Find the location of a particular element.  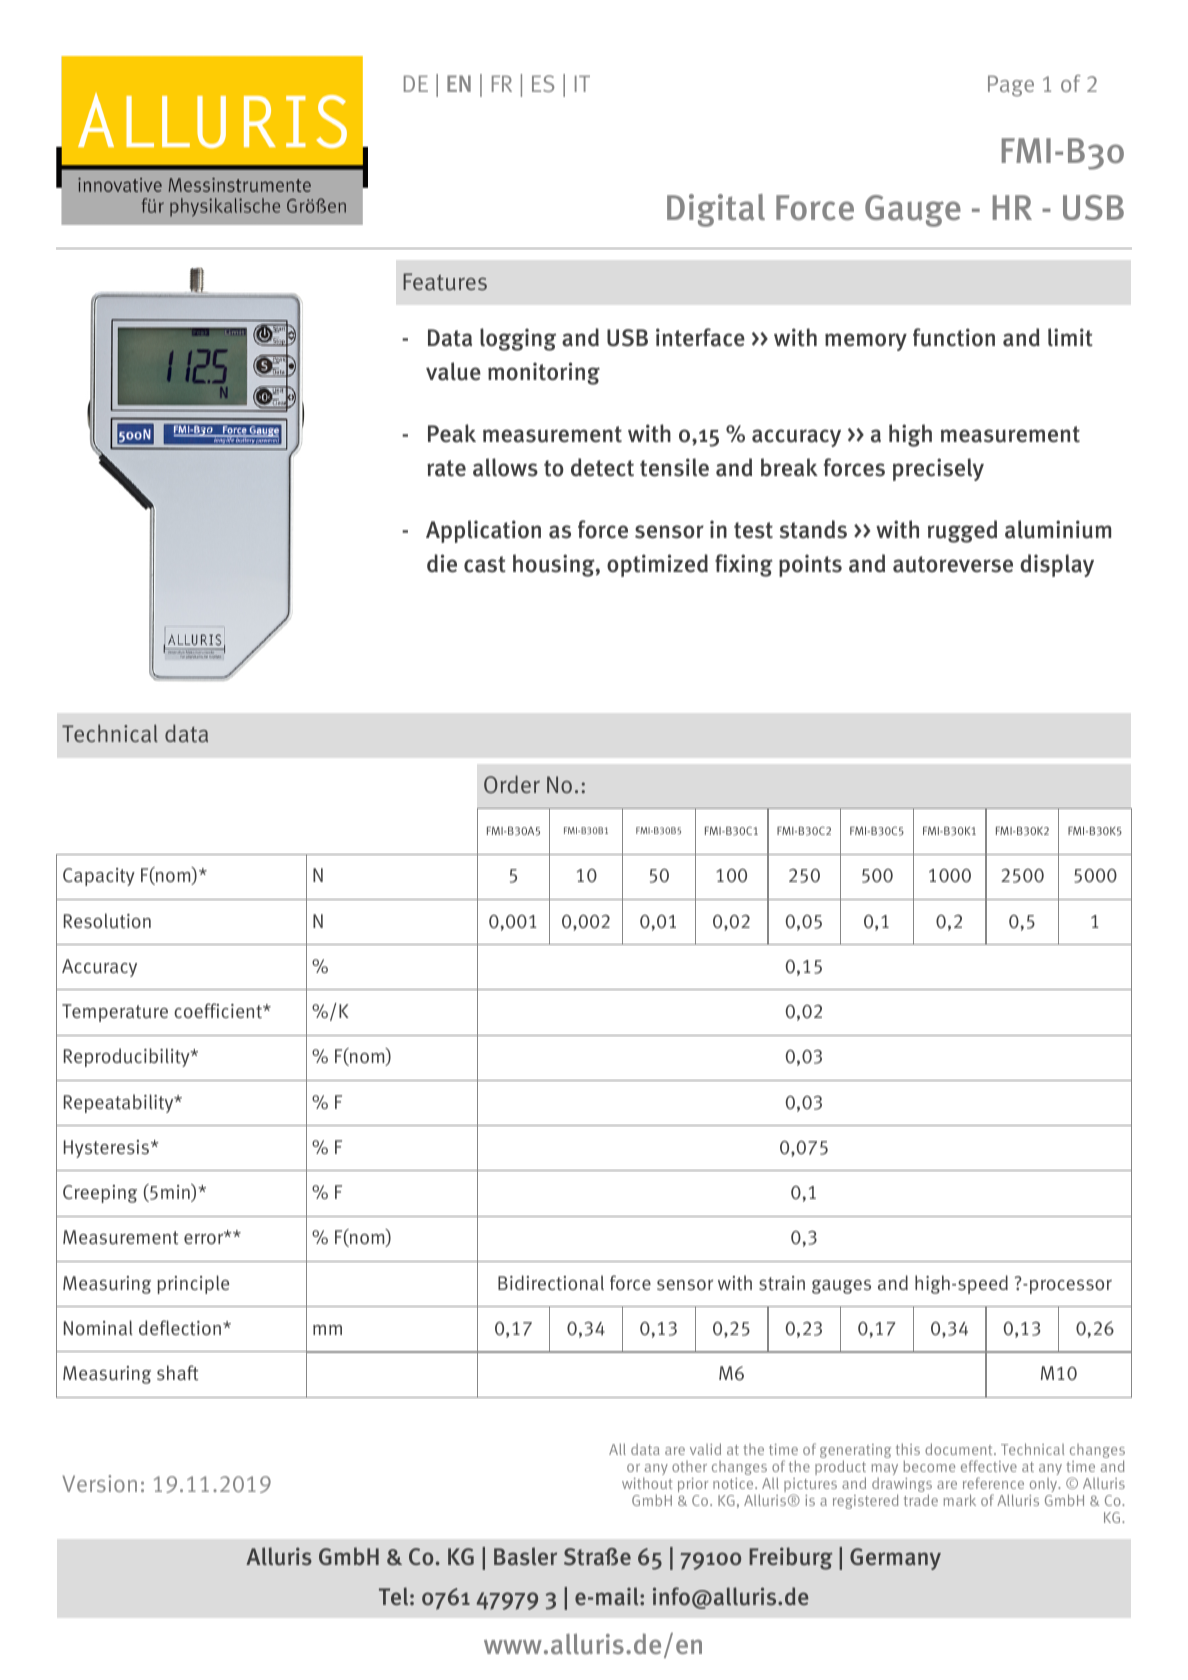

housing is located at coordinates (555, 565).
